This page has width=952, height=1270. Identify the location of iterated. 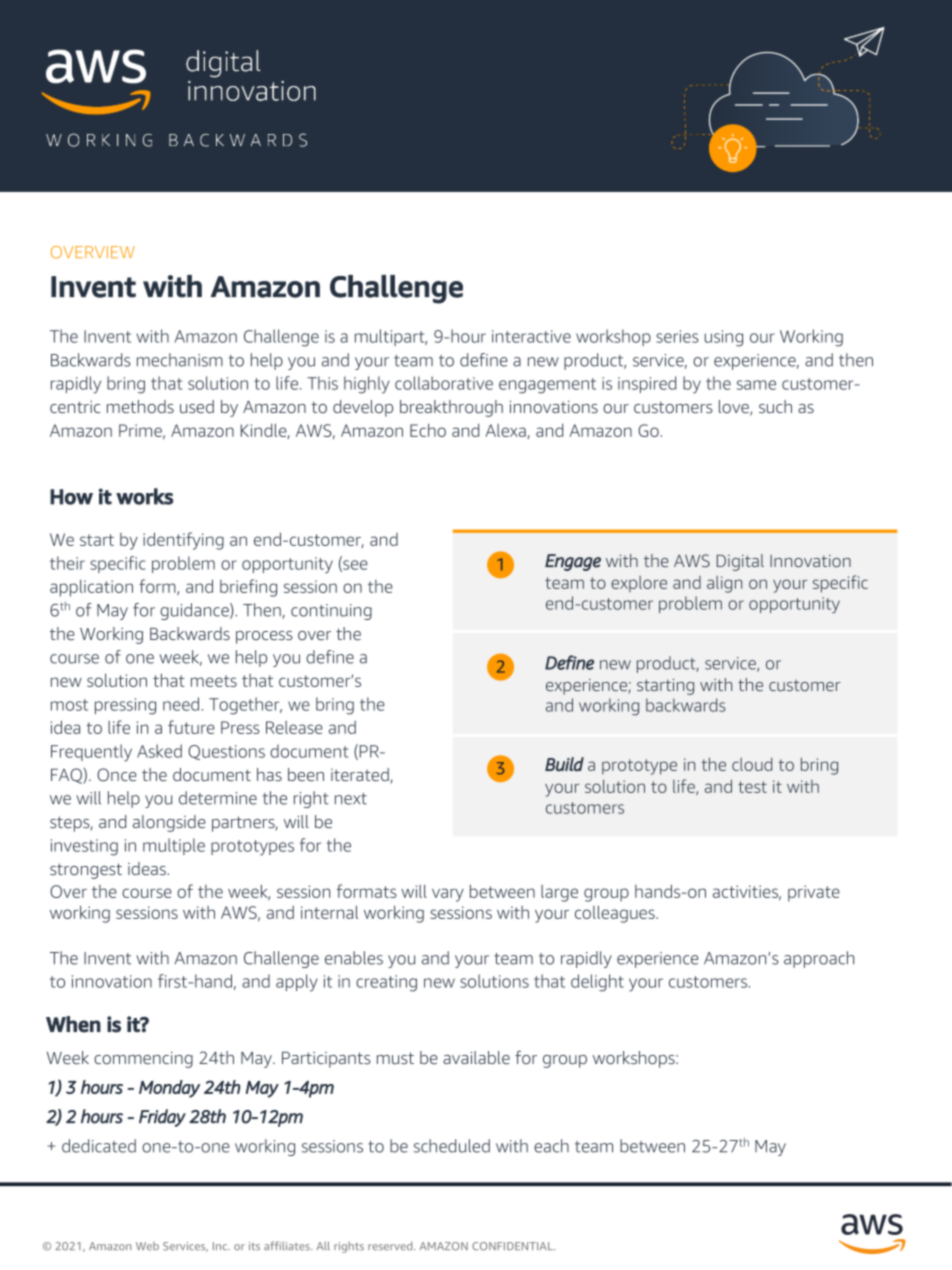
(360, 775).
